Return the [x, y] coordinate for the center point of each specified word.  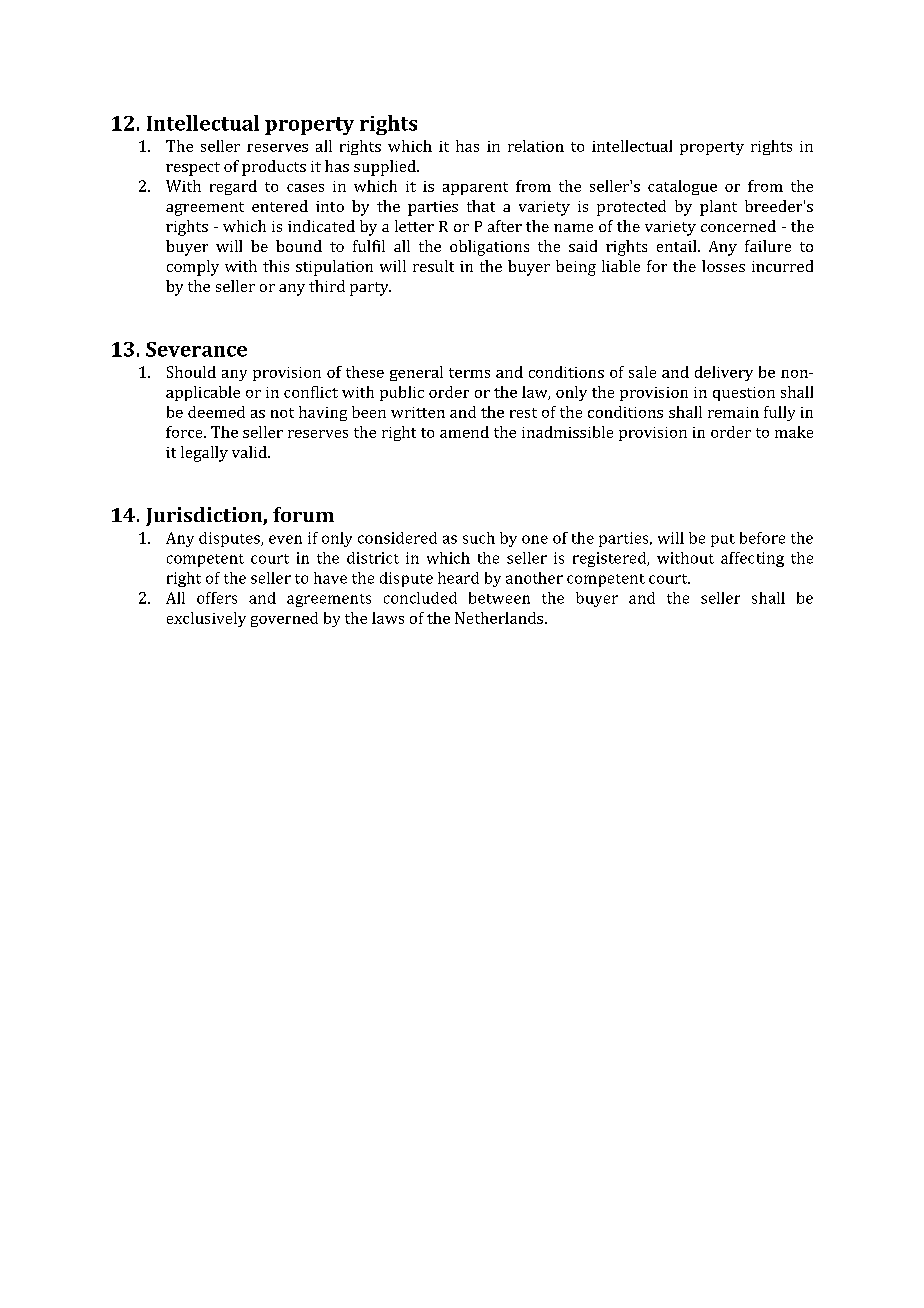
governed [284, 619]
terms [469, 373]
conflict [311, 392]
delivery [724, 373]
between [499, 598]
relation [536, 146]
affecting [752, 559]
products [274, 168]
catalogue [682, 187]
